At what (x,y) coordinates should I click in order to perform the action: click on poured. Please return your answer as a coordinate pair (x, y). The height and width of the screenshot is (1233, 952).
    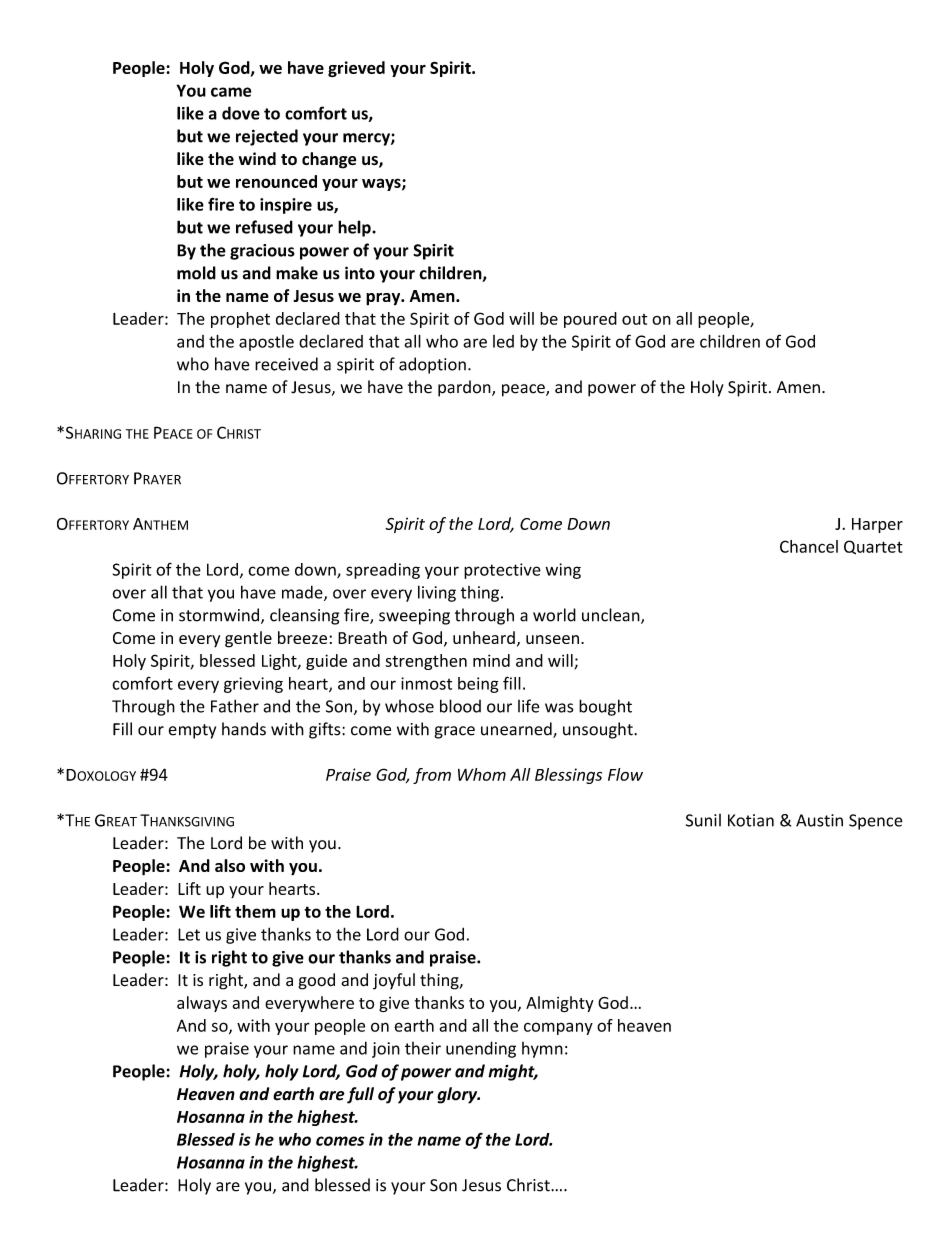
    Looking at the image, I should click on (590, 320).
